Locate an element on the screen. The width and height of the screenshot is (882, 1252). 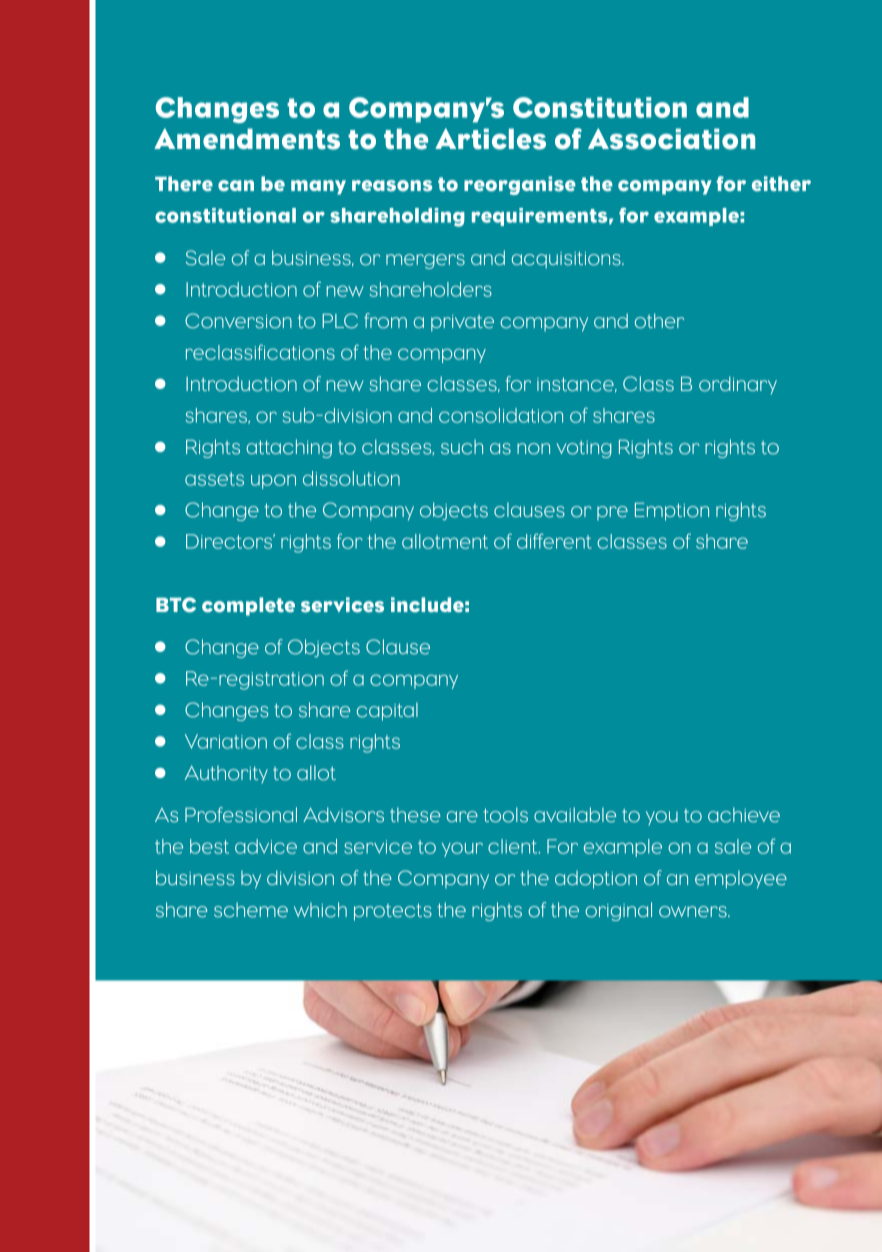
Amendments is located at coordinates (247, 139).
